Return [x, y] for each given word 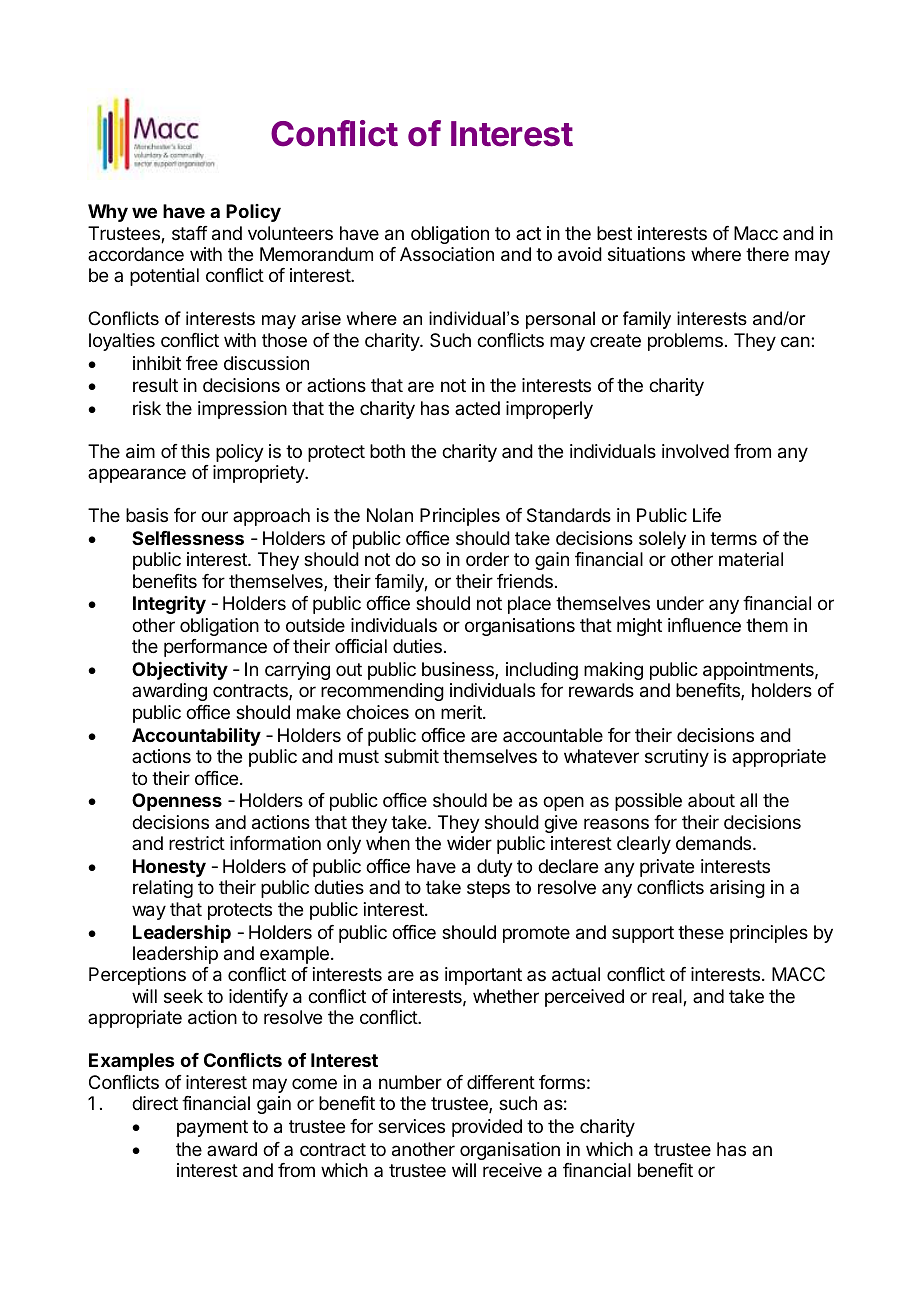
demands [715, 843]
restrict [197, 843]
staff [190, 233]
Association [447, 254]
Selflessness [188, 538]
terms [733, 538]
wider [469, 843]
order [487, 559]
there [767, 254]
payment [212, 1128]
